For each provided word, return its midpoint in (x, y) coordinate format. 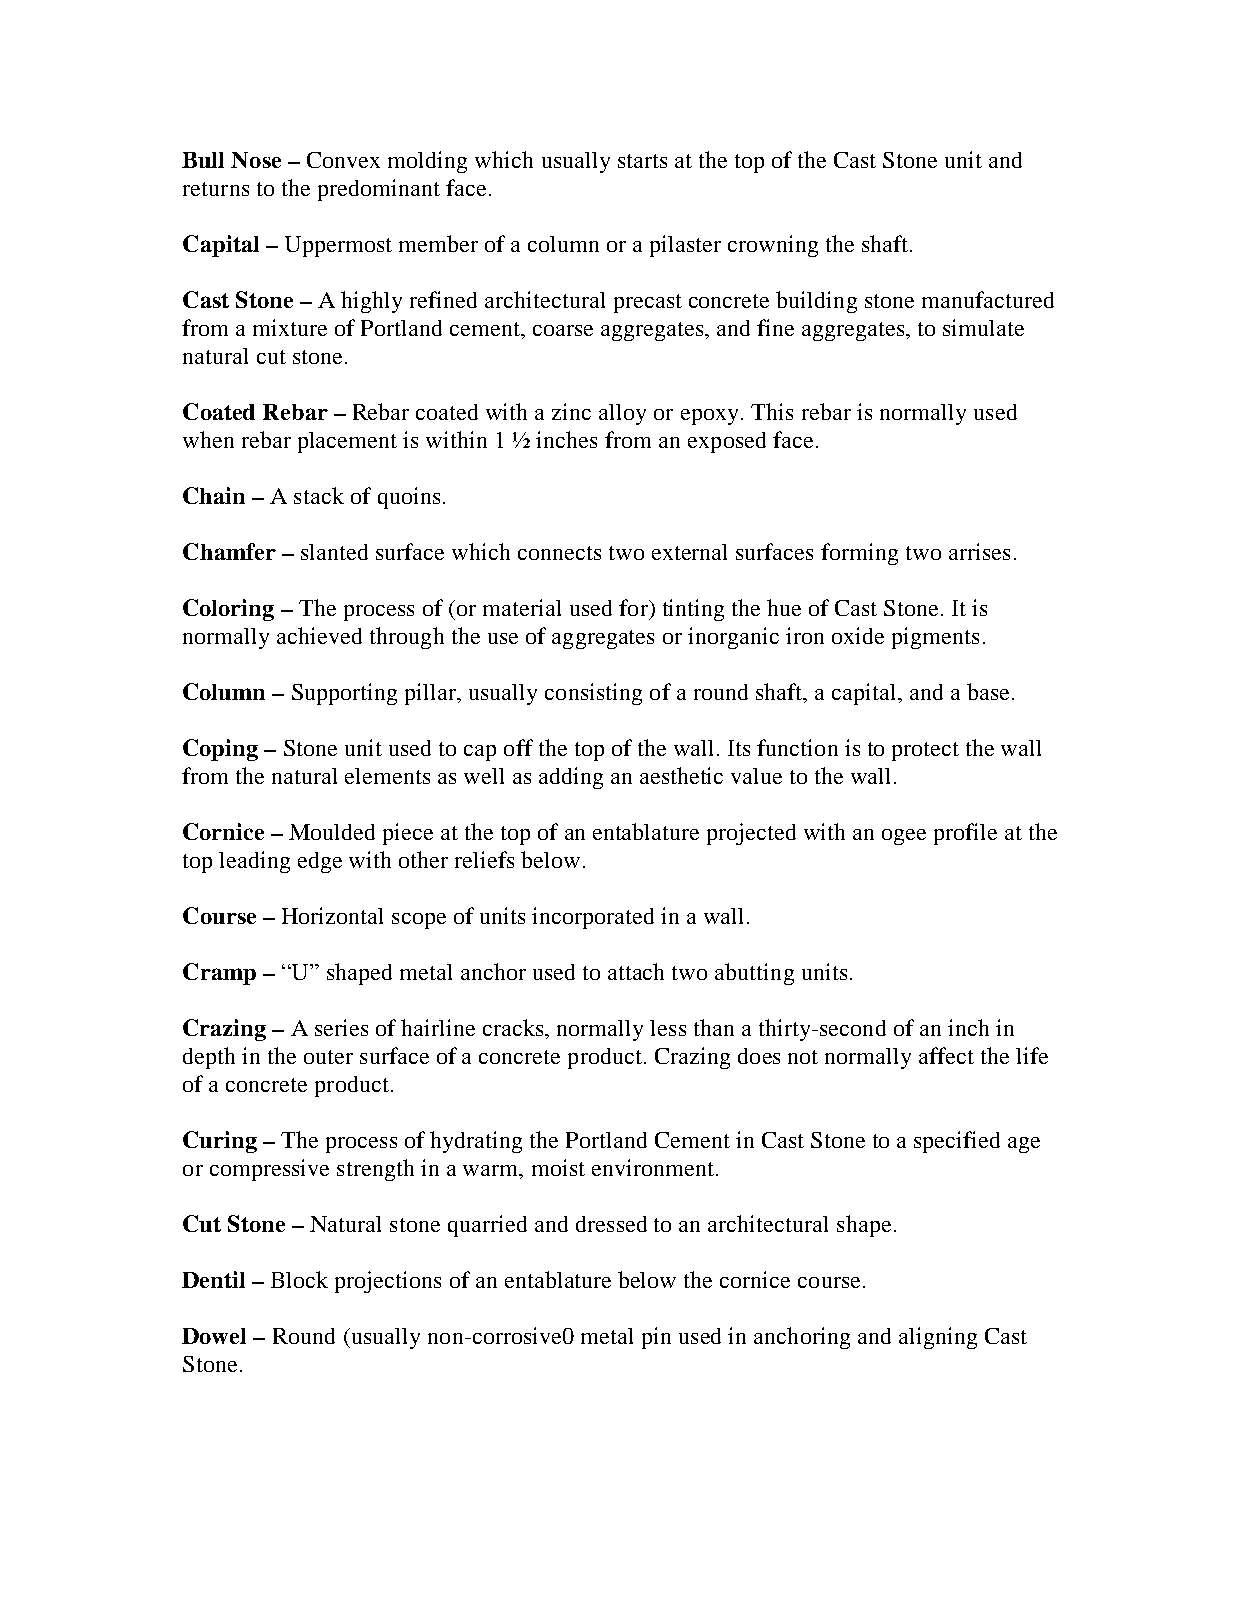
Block (299, 1279)
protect (925, 751)
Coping (220, 750)
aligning (938, 1338)
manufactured (988, 299)
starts (642, 161)
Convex (343, 160)
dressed (611, 1224)
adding (571, 778)
